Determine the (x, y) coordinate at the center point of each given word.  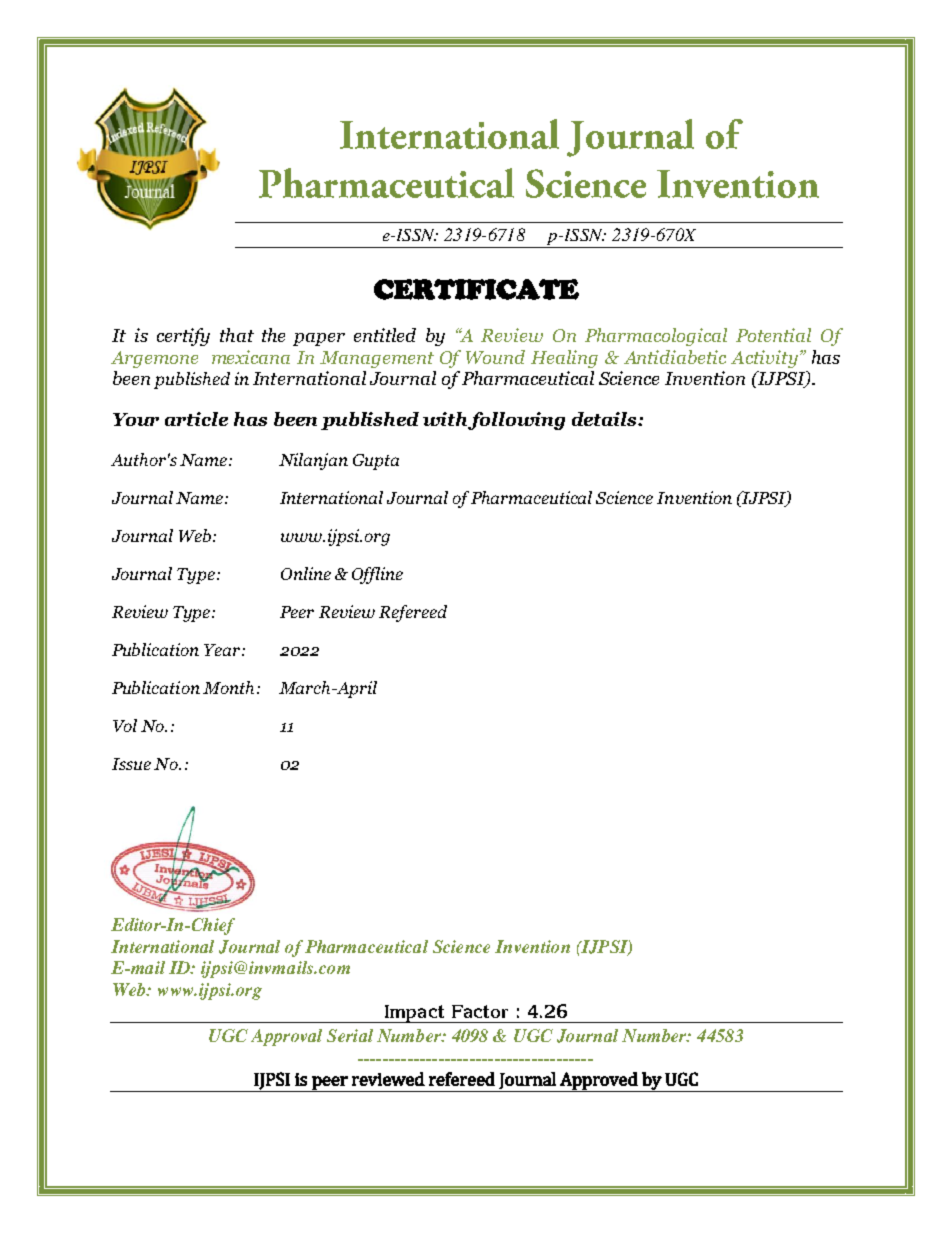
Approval (286, 1037)
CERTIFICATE (476, 289)
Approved (599, 1082)
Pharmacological (656, 337)
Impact (414, 1014)
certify (183, 337)
